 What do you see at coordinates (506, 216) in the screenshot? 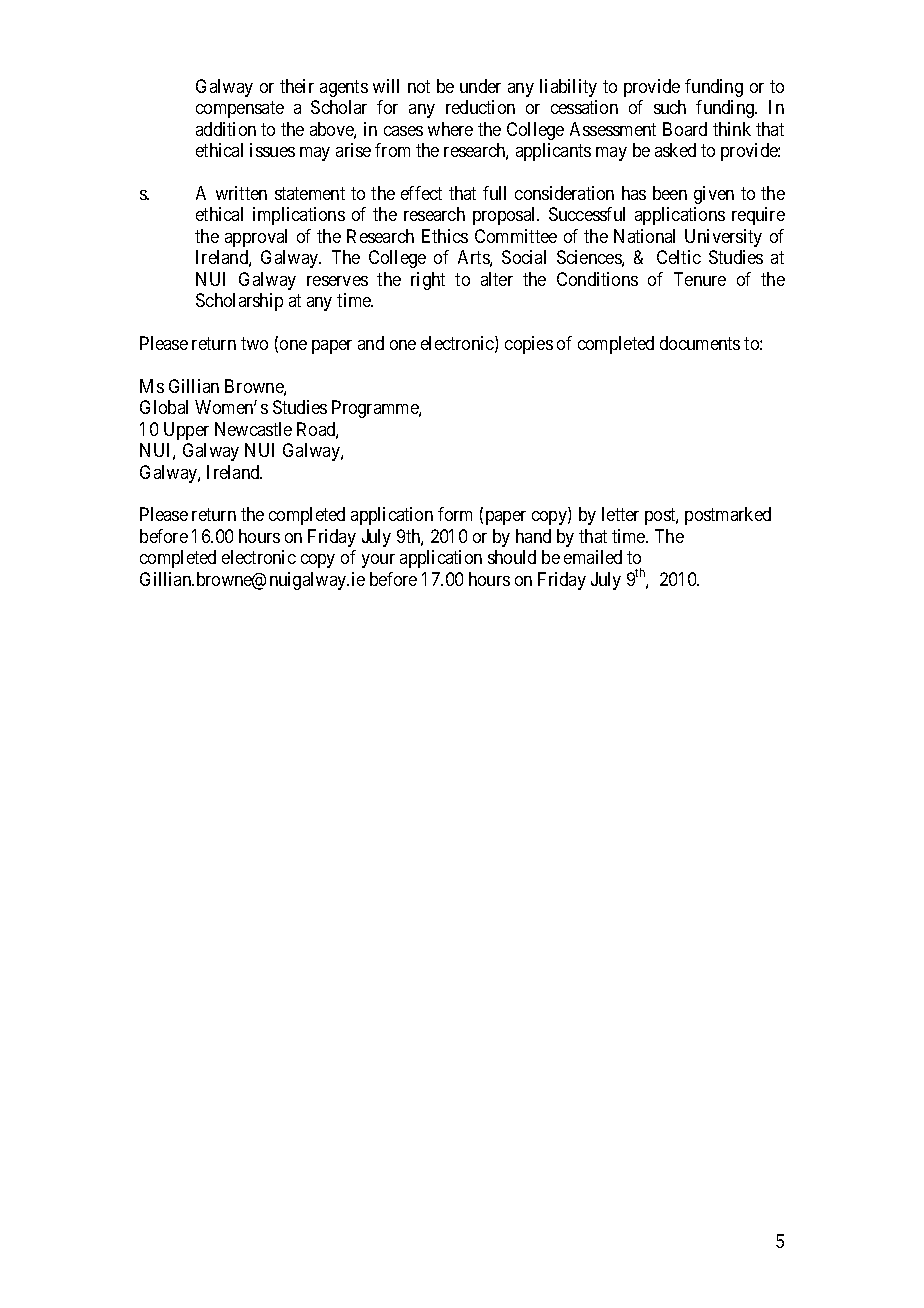
I see `proposal` at bounding box center [506, 216].
